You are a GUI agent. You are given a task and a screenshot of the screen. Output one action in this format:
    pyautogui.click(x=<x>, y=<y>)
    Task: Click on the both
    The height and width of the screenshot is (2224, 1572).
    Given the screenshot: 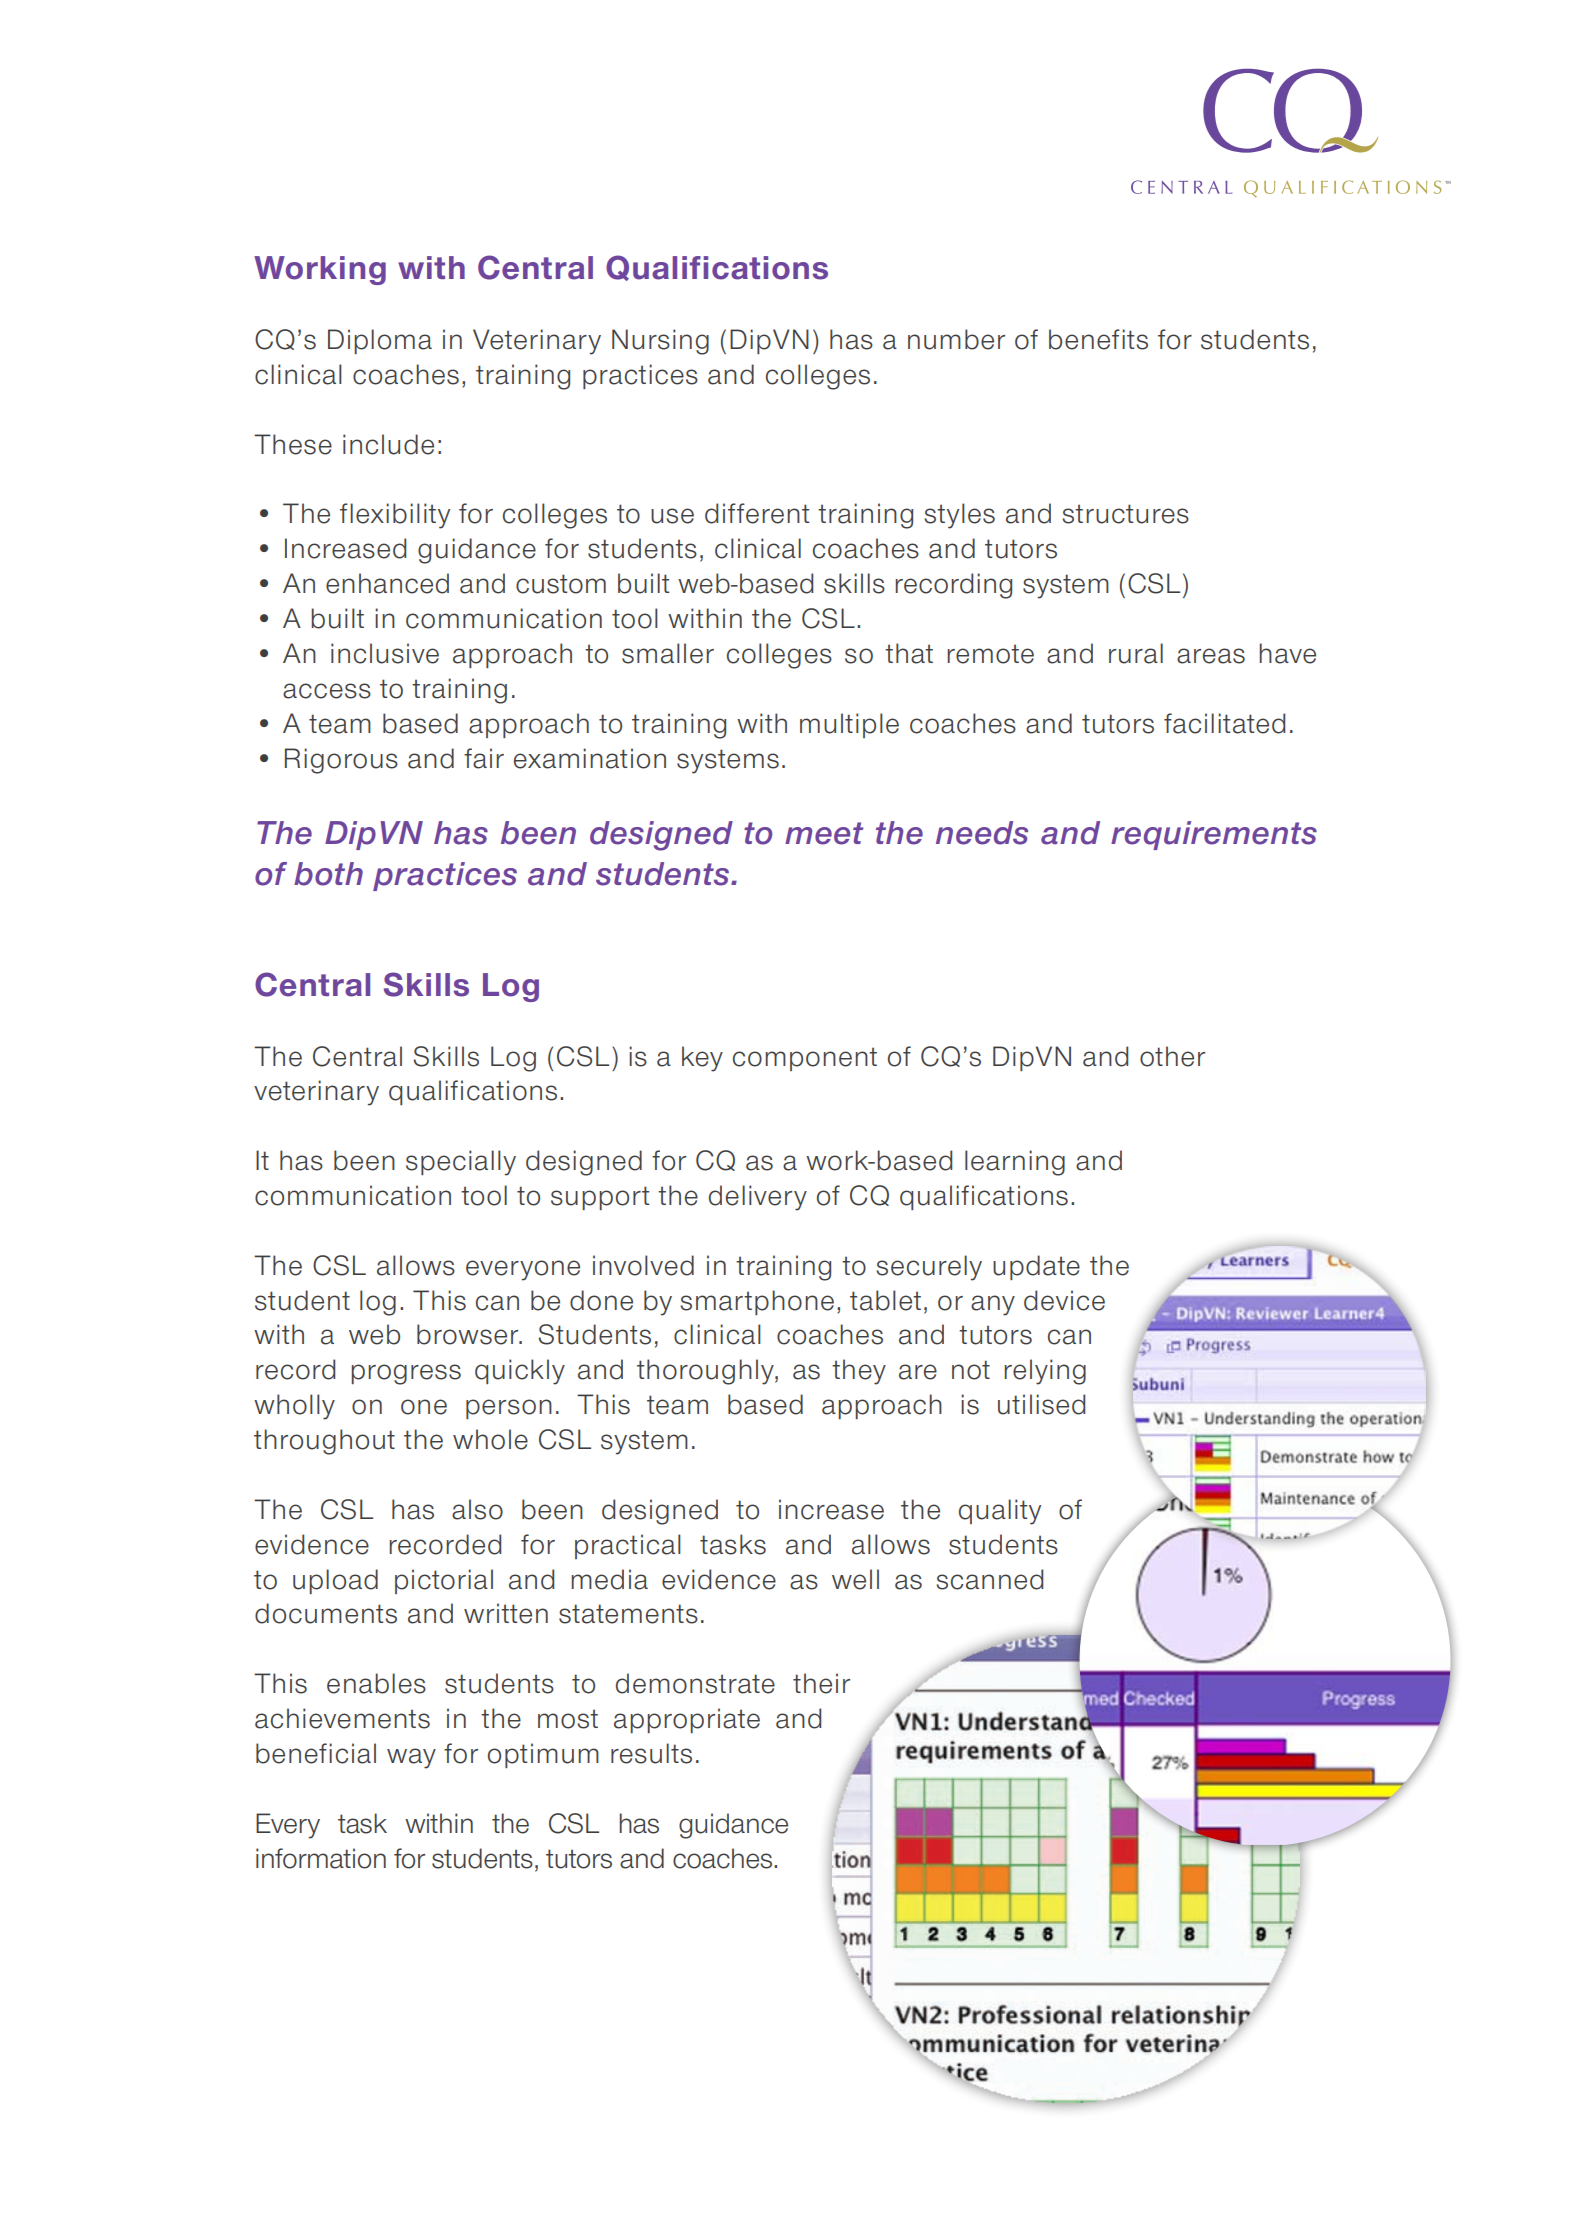 What is the action you would take?
    pyautogui.click(x=328, y=874)
